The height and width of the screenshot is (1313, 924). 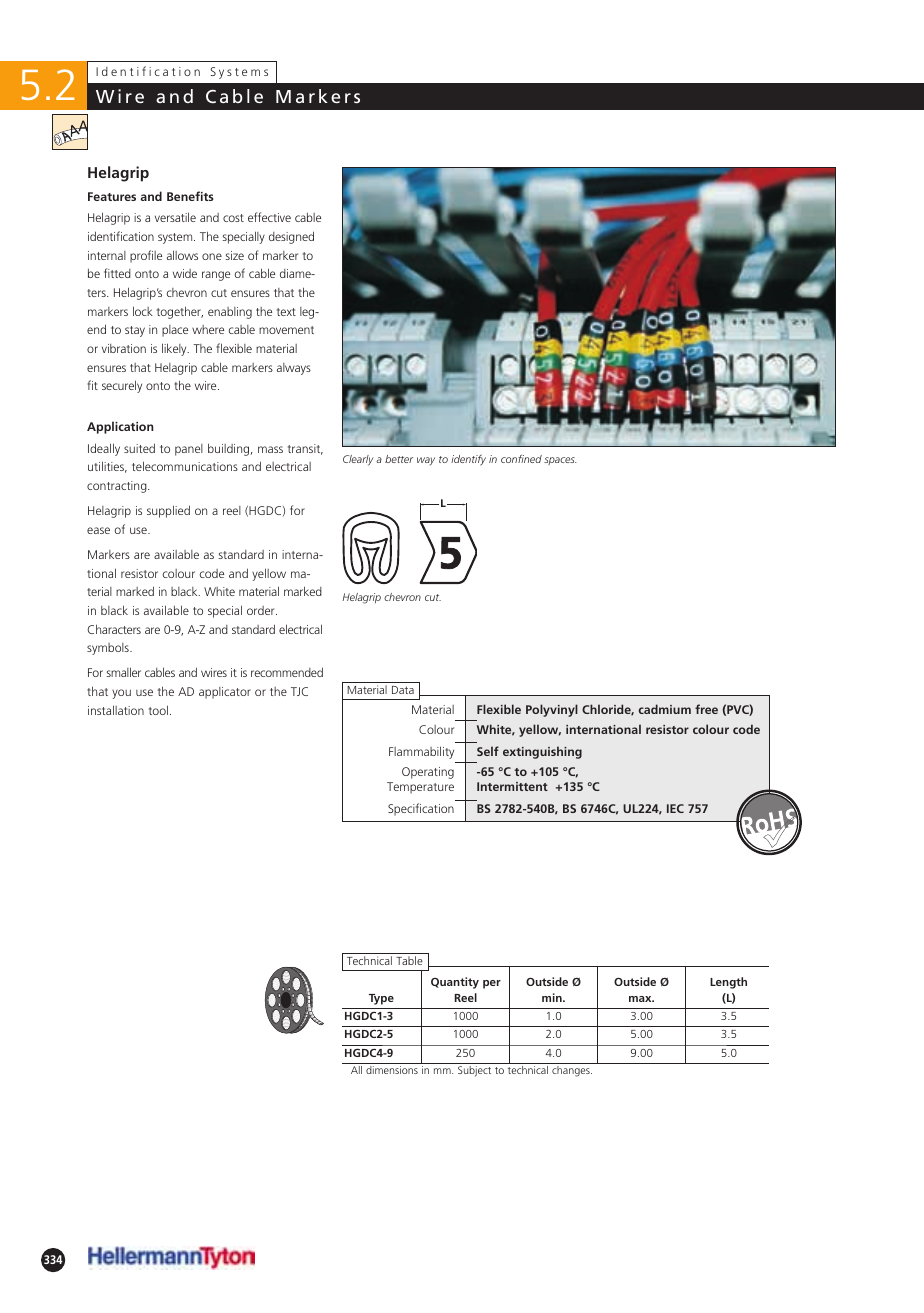 What do you see at coordinates (175, 217) in the screenshot?
I see `versatile` at bounding box center [175, 217].
